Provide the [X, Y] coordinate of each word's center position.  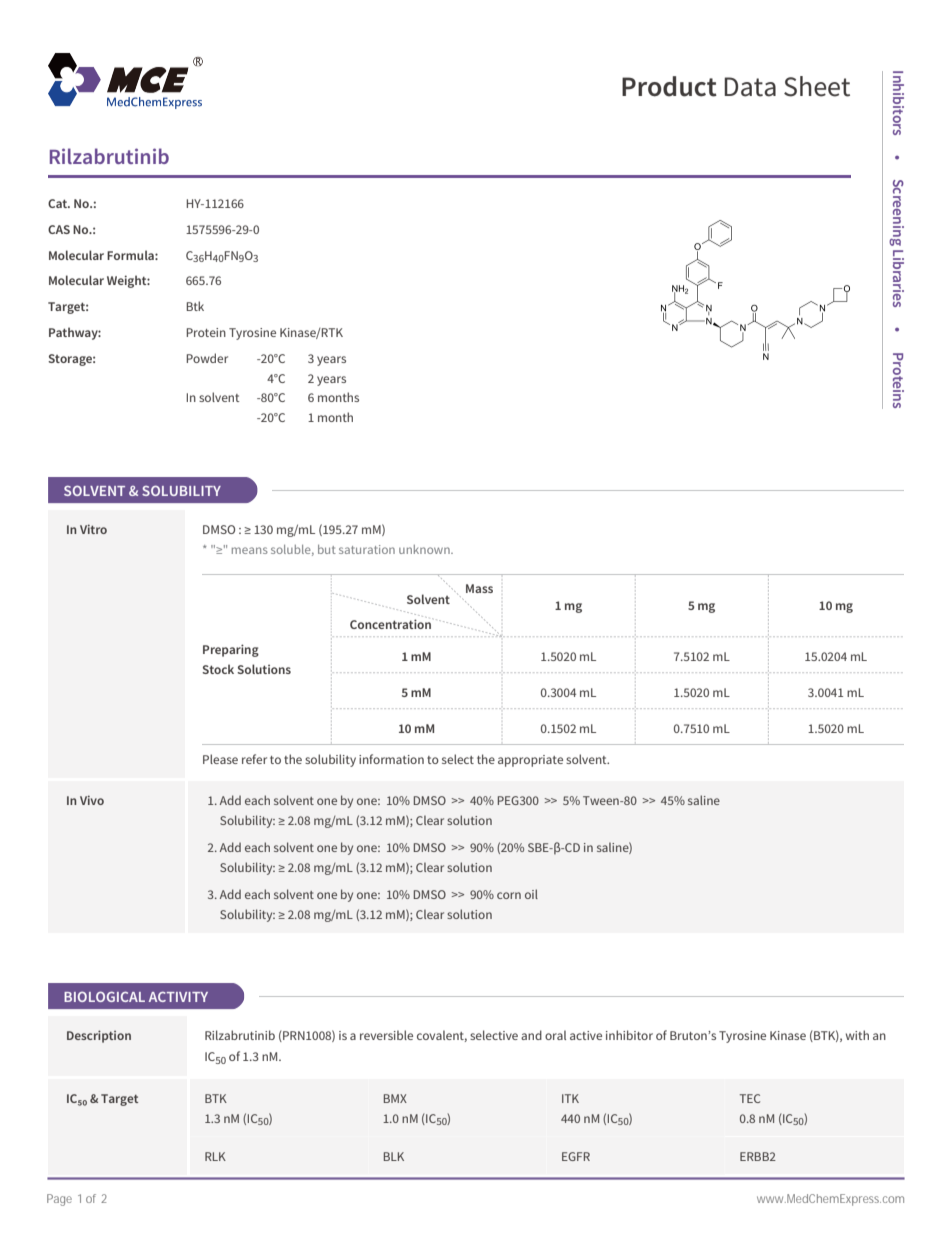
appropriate [530, 761]
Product [669, 86]
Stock [218, 669]
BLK [394, 1156]
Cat [59, 203]
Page [59, 1200]
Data [750, 87]
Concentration [390, 624]
